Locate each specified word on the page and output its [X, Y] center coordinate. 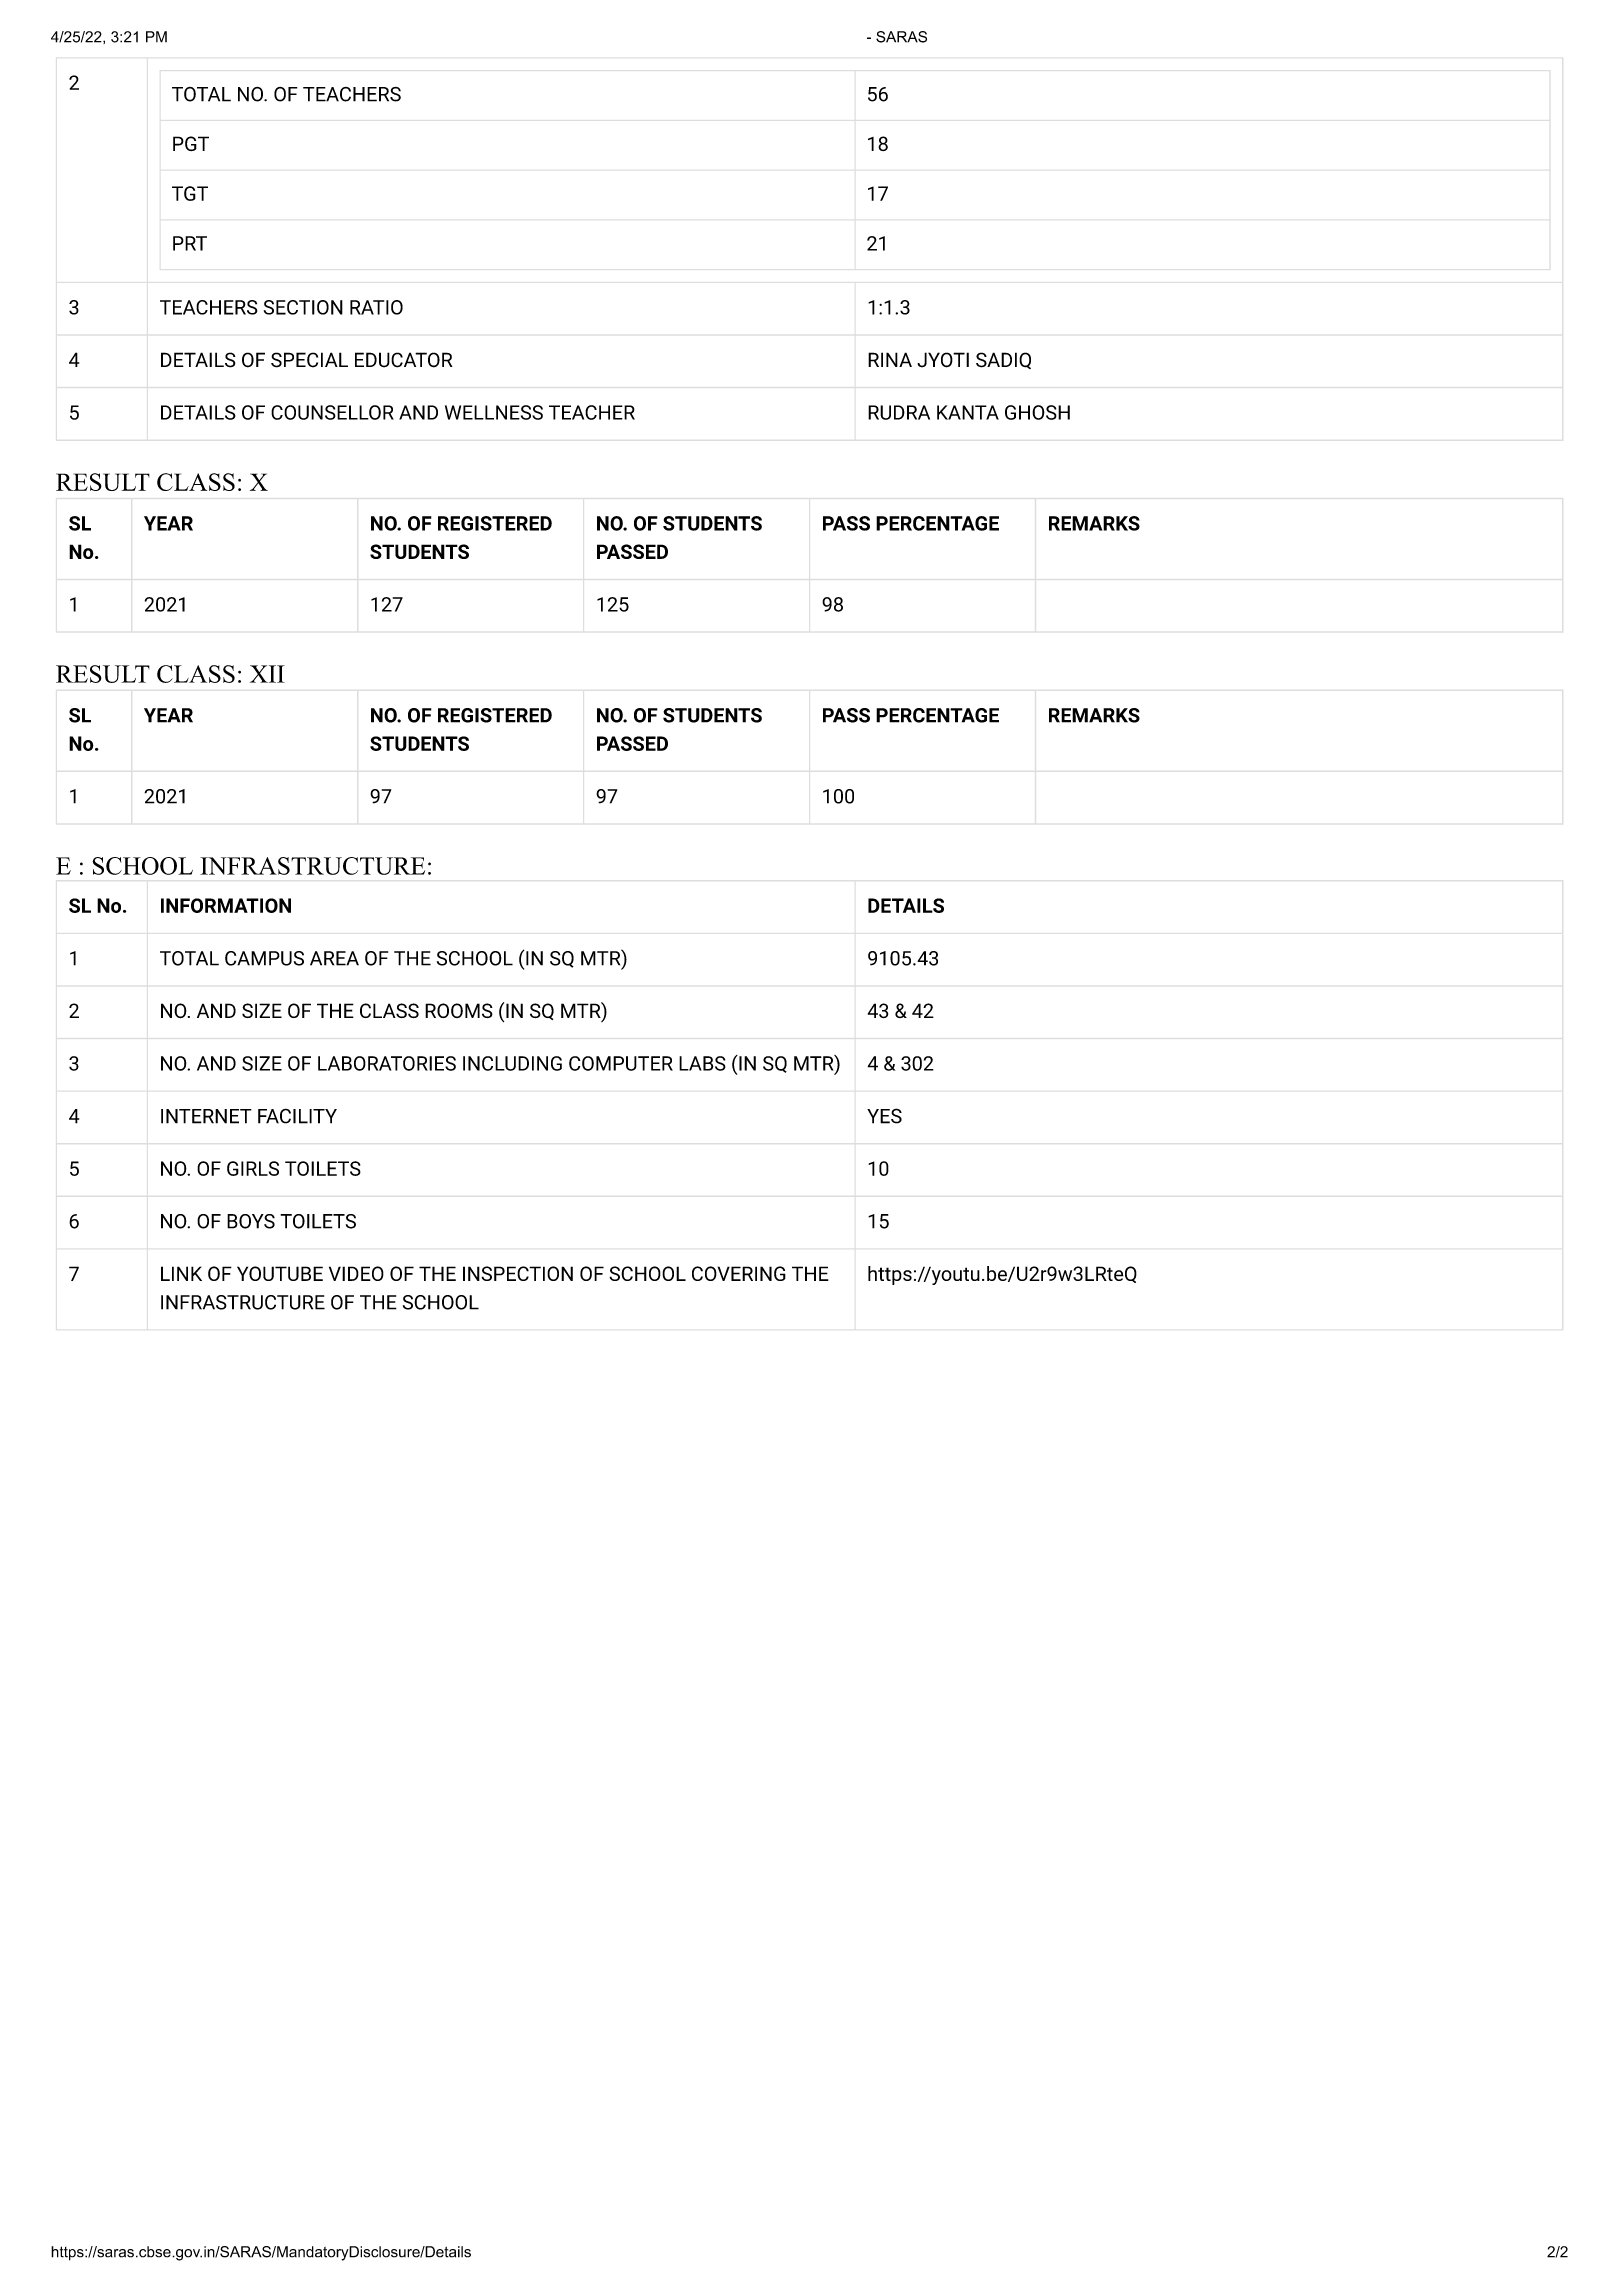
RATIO [376, 307]
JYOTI [943, 360]
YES [884, 1116]
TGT [190, 193]
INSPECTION [518, 1273]
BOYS [251, 1221]
